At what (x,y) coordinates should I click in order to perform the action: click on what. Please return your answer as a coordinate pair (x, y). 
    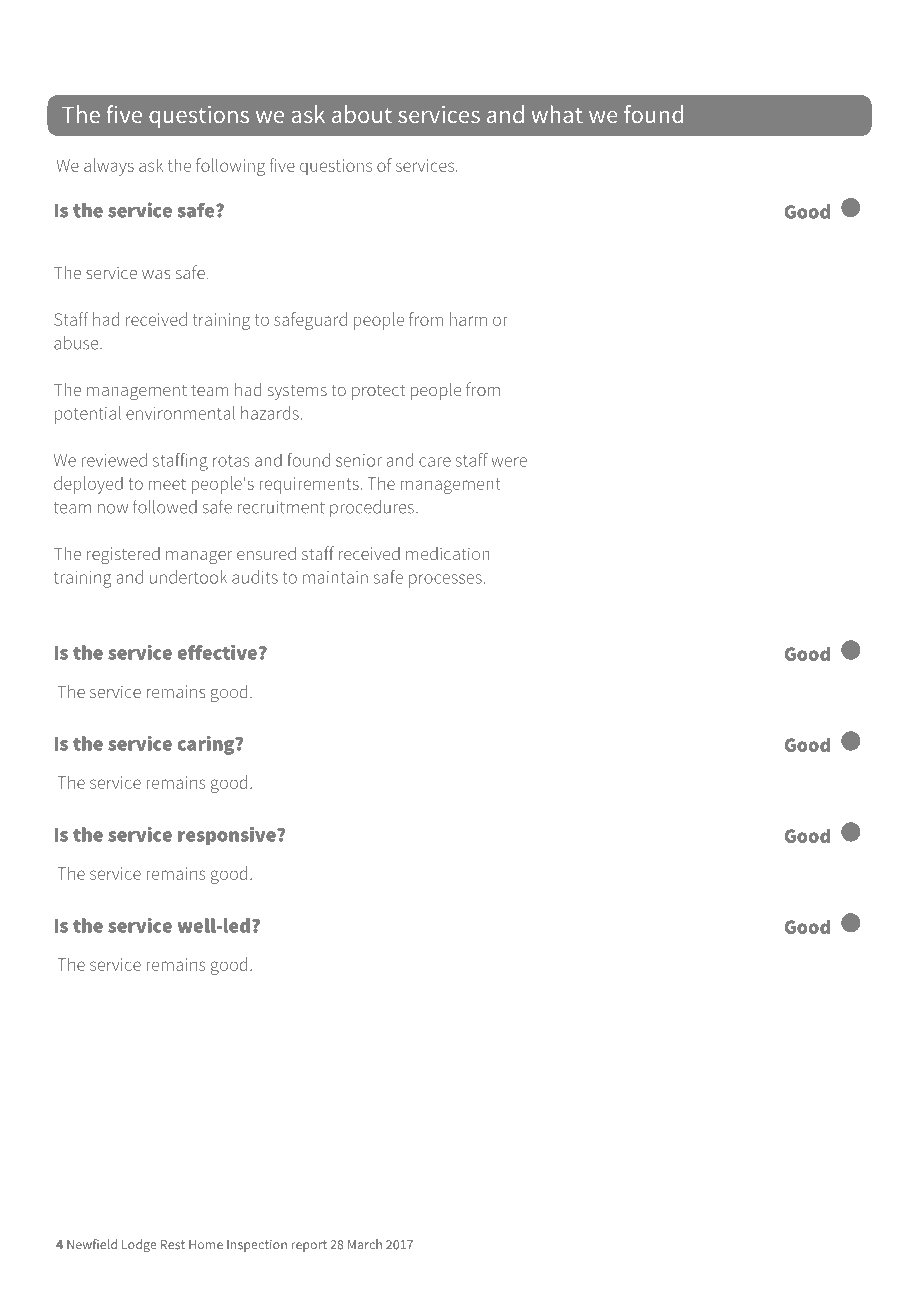
    Looking at the image, I should click on (557, 114).
